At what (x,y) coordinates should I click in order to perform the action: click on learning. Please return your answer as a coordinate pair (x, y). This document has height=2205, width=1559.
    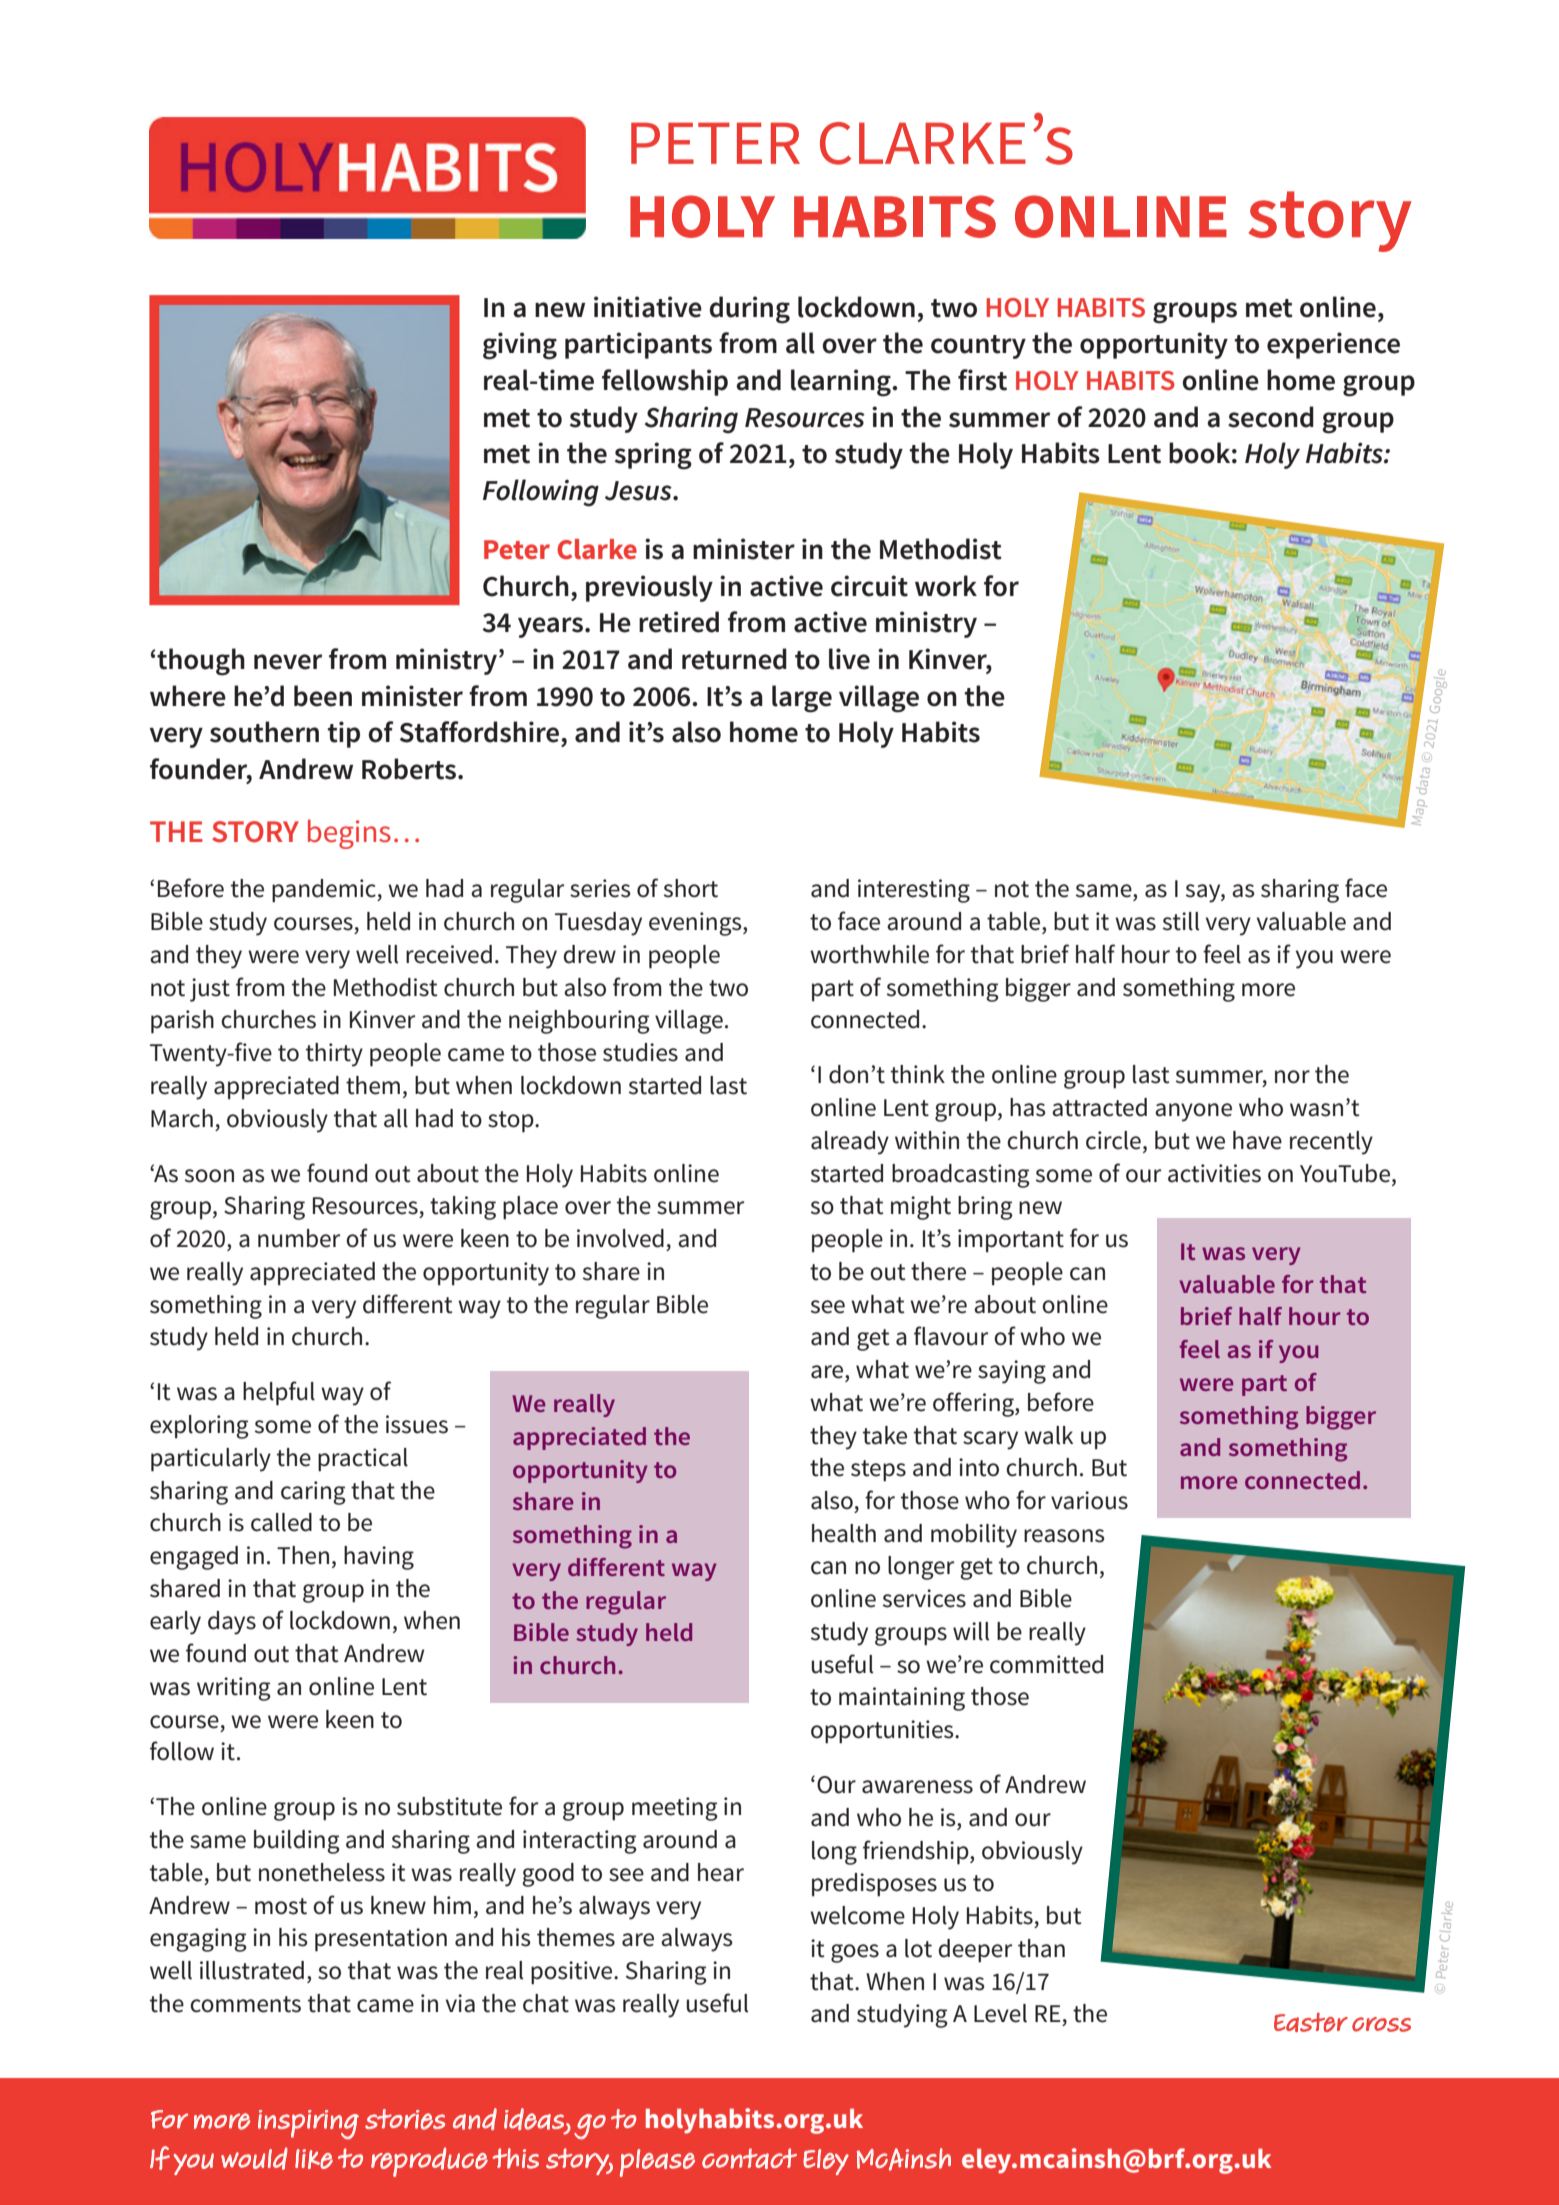
    Looking at the image, I should click on (842, 383).
